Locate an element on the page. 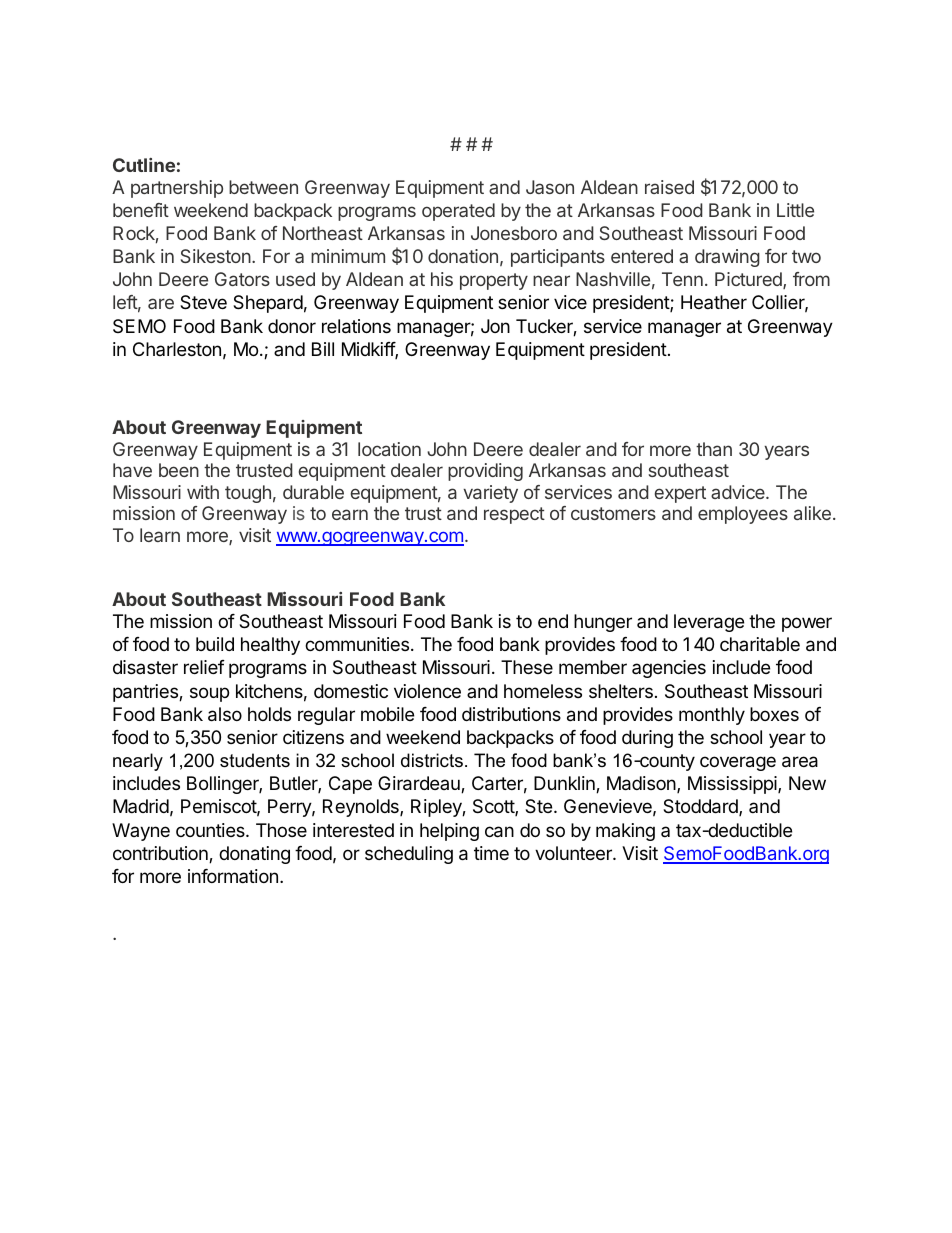 This image has width=952, height=1233. partnership is located at coordinates (177, 189).
